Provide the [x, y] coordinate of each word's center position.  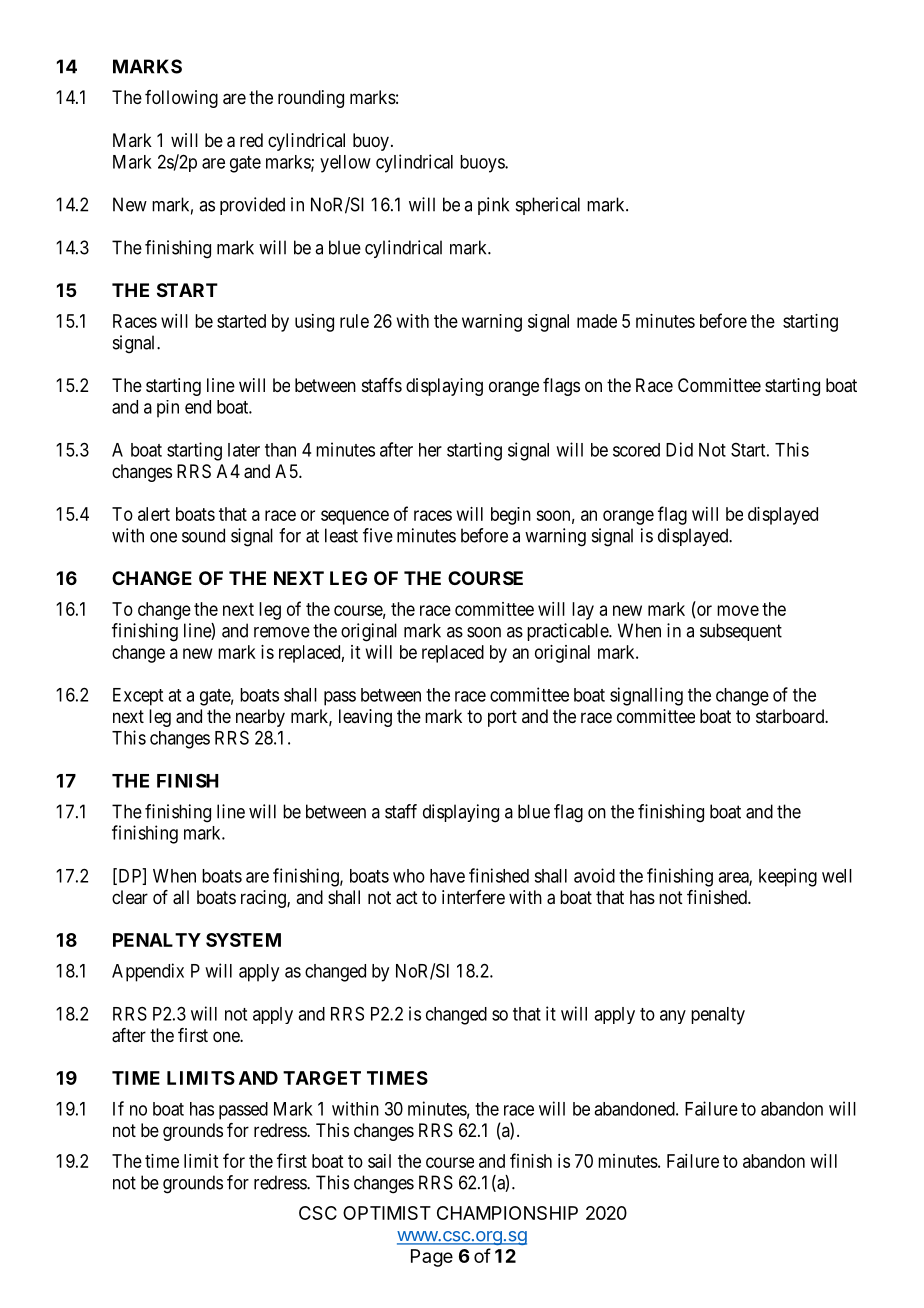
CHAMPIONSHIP [507, 1213]
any [673, 1017]
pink [493, 206]
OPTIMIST [387, 1213]
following [181, 99]
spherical [548, 206]
